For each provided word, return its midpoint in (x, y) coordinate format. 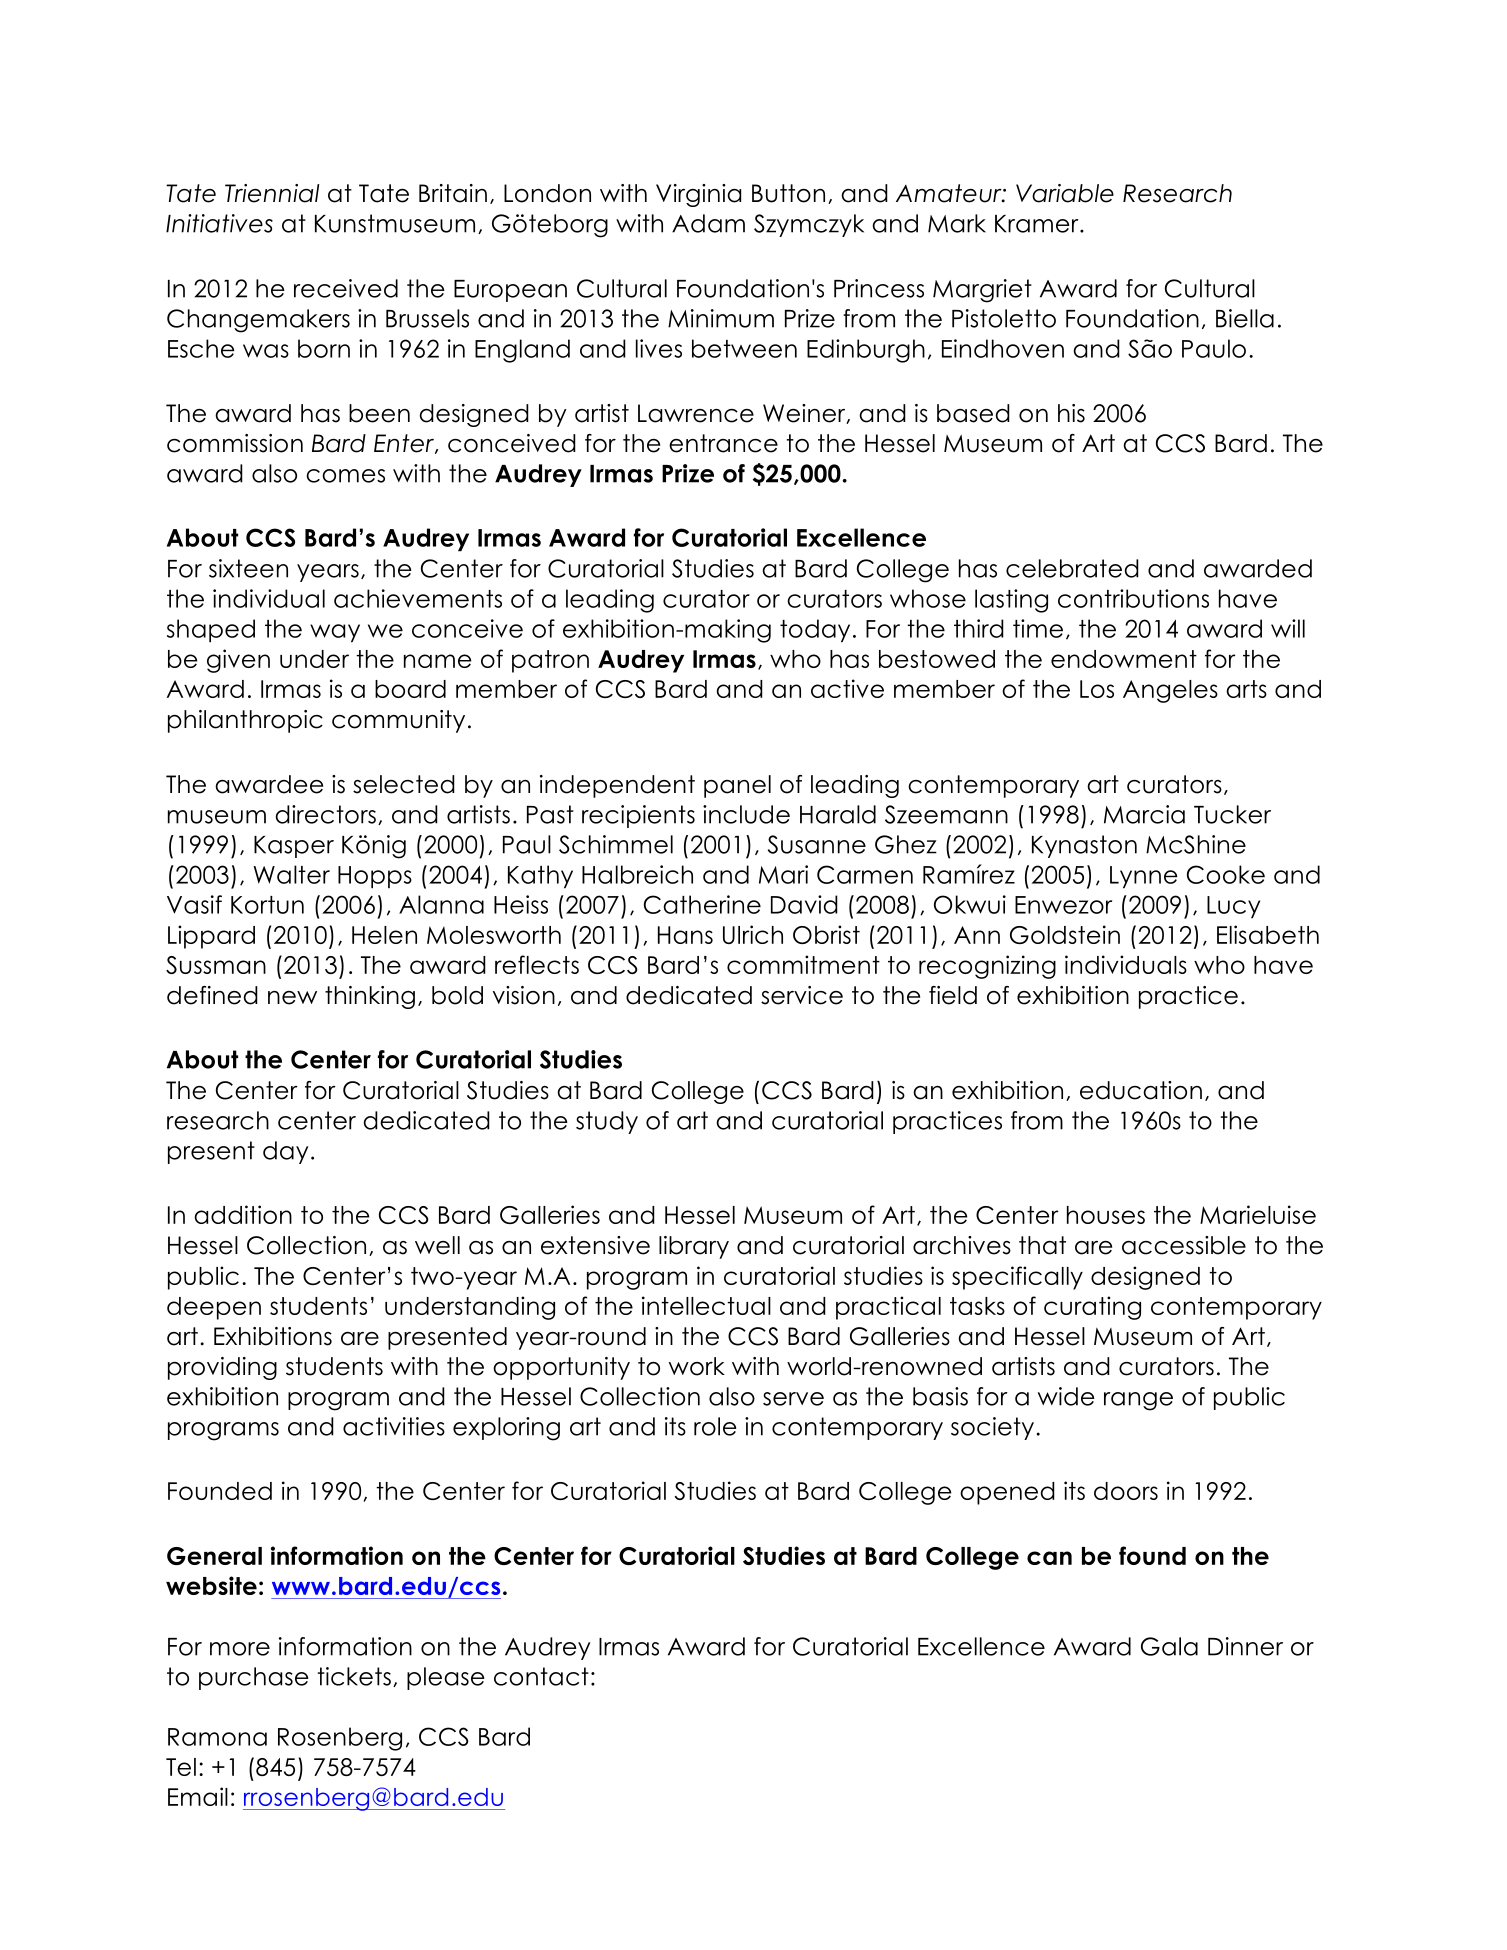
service (802, 995)
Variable (1065, 193)
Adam (708, 223)
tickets (354, 1676)
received (346, 288)
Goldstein (1065, 934)
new (292, 998)
